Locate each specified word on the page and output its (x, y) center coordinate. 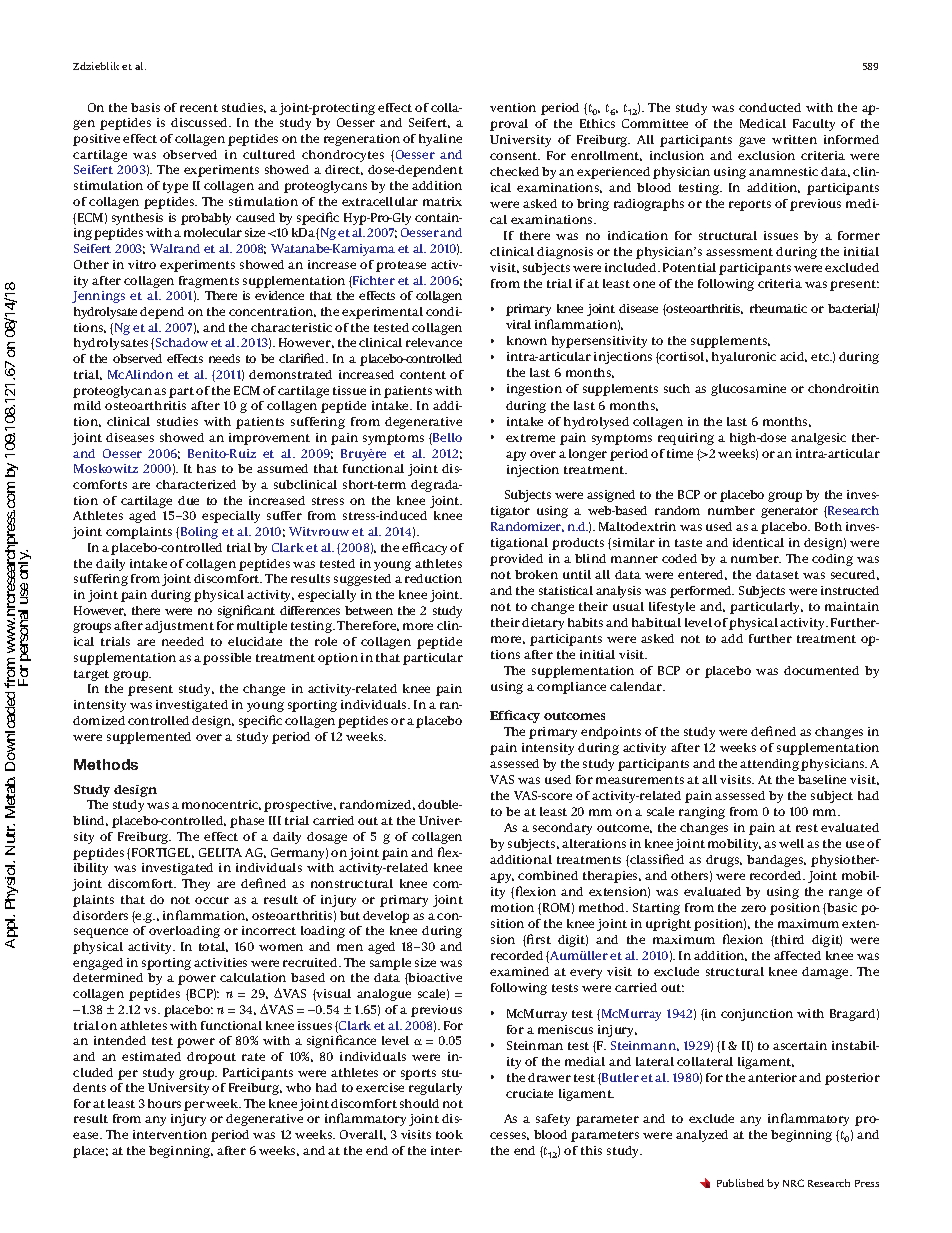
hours (164, 1103)
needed (183, 641)
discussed (201, 122)
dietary (543, 624)
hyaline (440, 140)
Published (740, 1183)
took (449, 1134)
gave (752, 142)
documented (821, 670)
